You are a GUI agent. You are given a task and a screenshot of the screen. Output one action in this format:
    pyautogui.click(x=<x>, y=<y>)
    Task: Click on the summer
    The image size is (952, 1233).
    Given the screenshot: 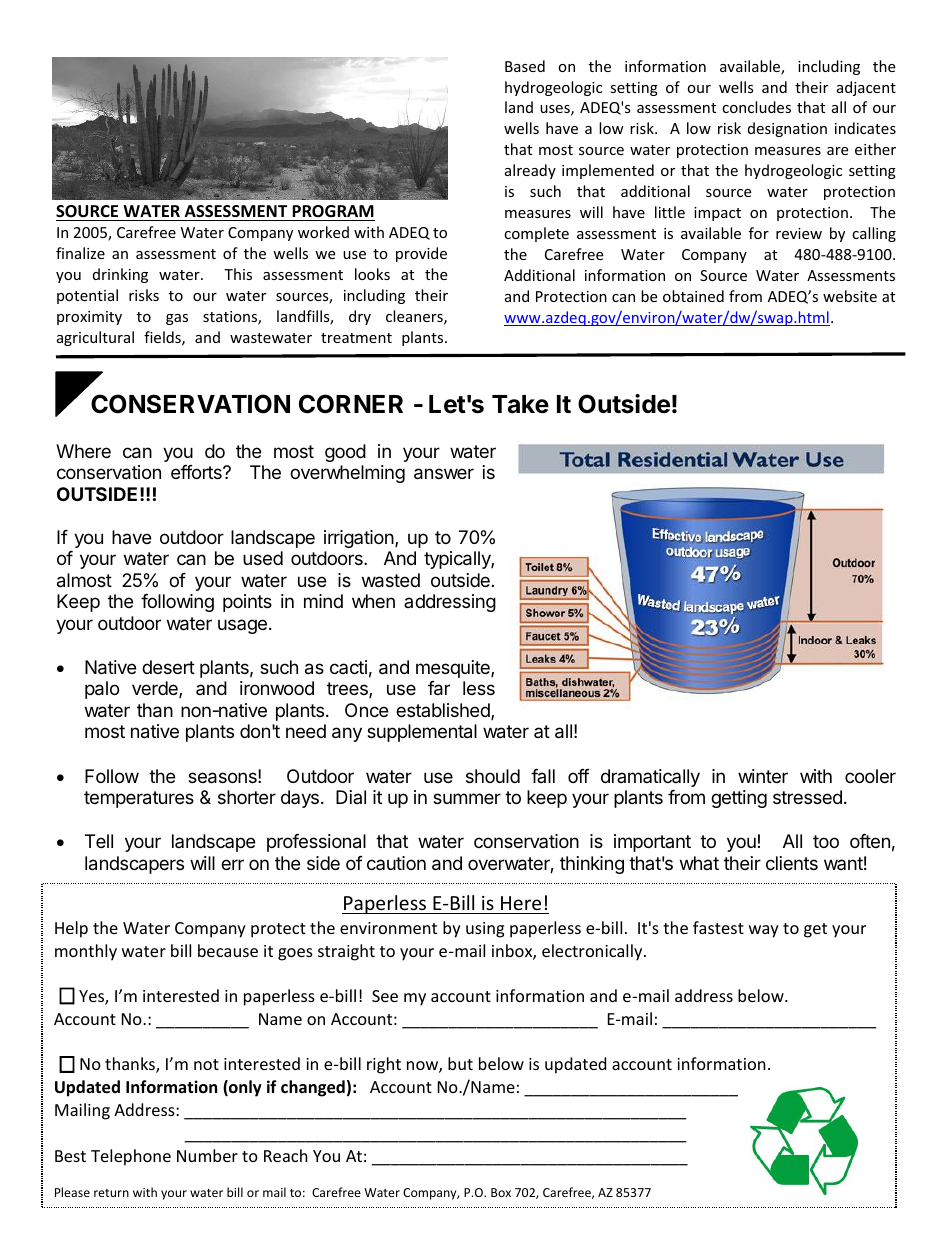 What is the action you would take?
    pyautogui.click(x=467, y=798)
